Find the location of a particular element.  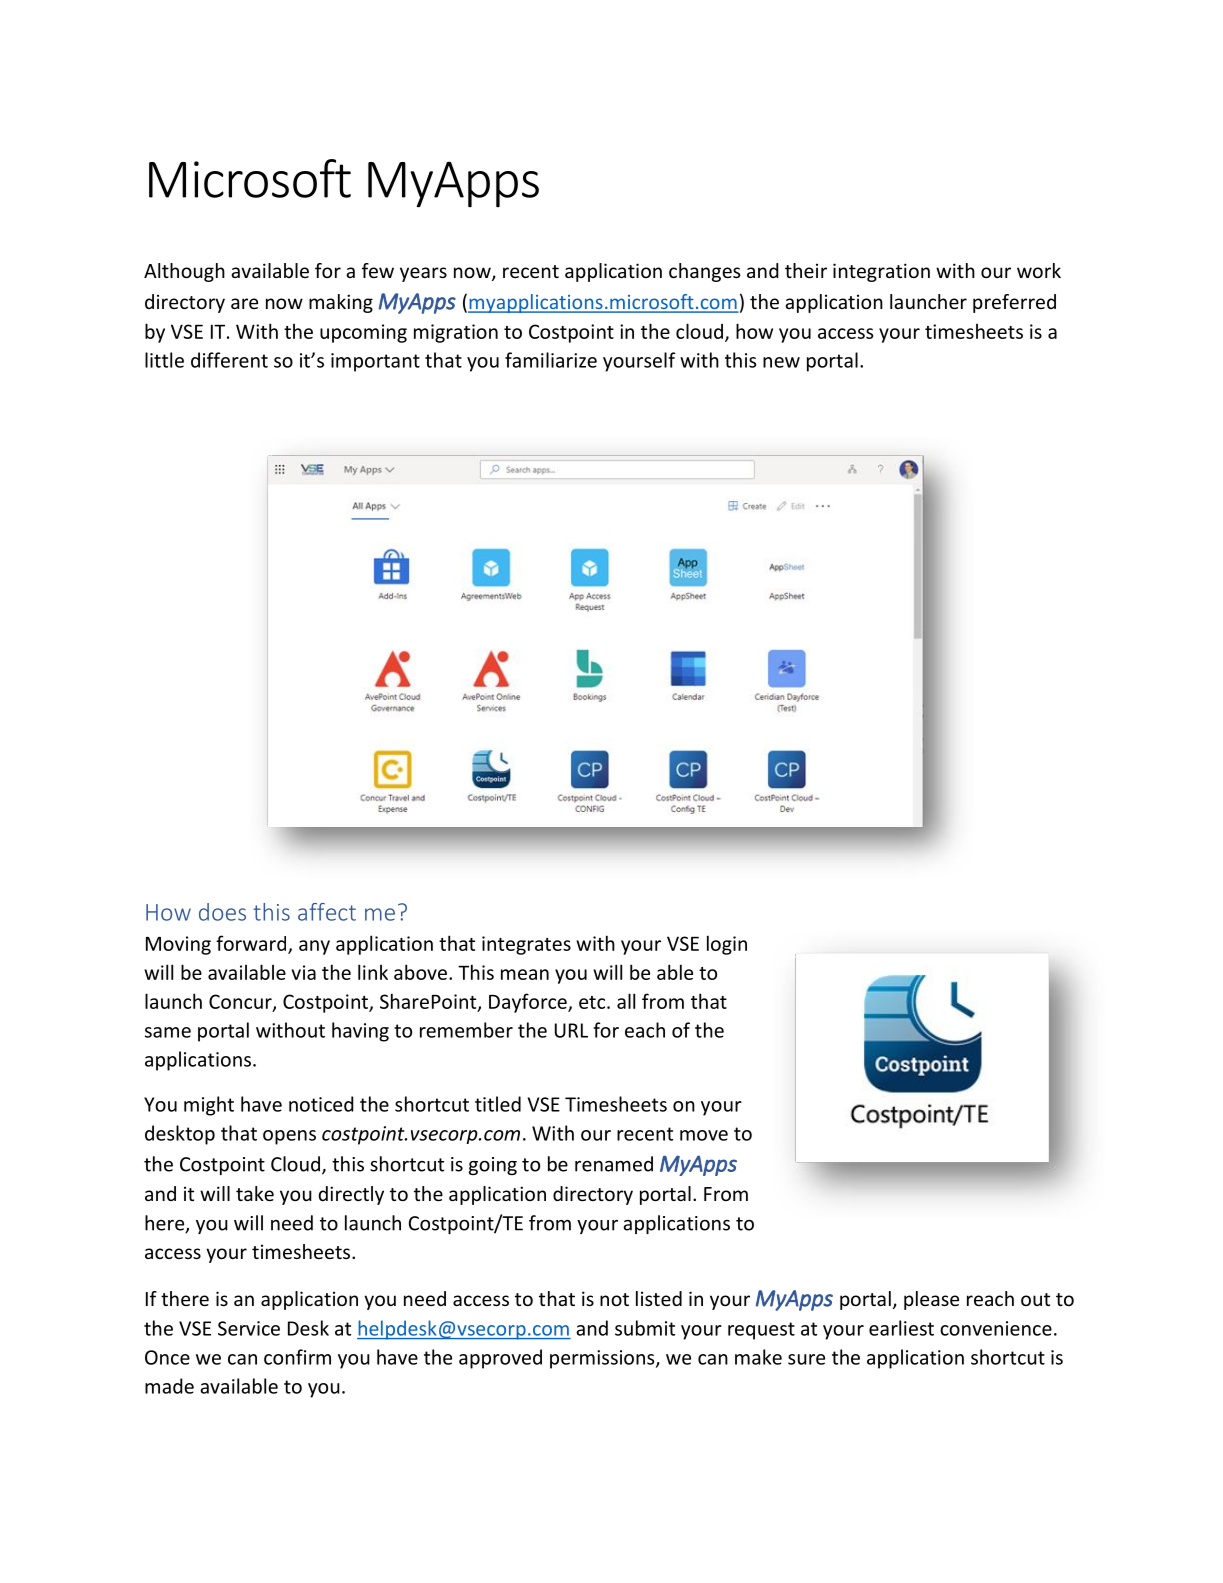

making is located at coordinates (341, 303).
